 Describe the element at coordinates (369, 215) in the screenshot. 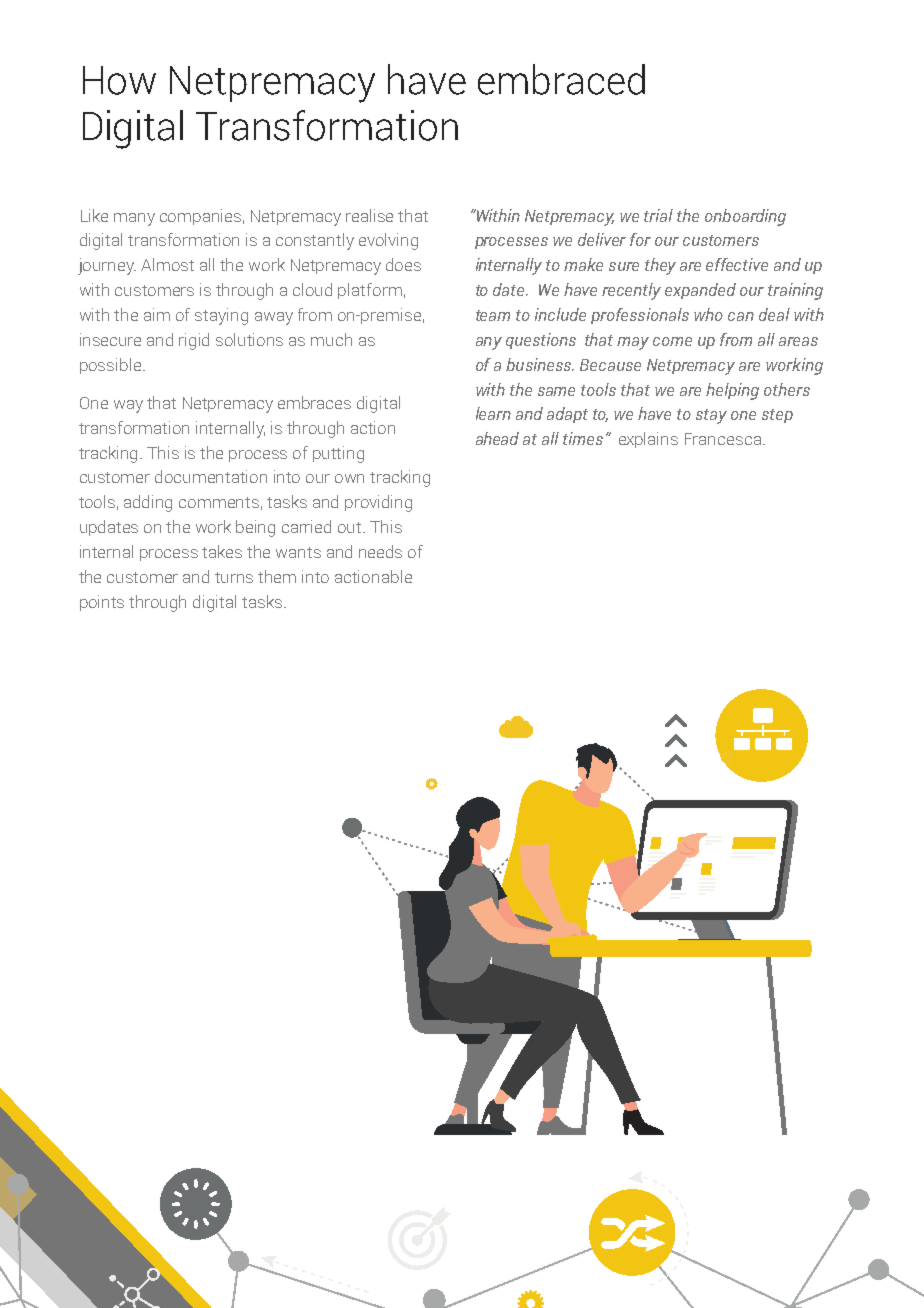

I see `realise` at that location.
